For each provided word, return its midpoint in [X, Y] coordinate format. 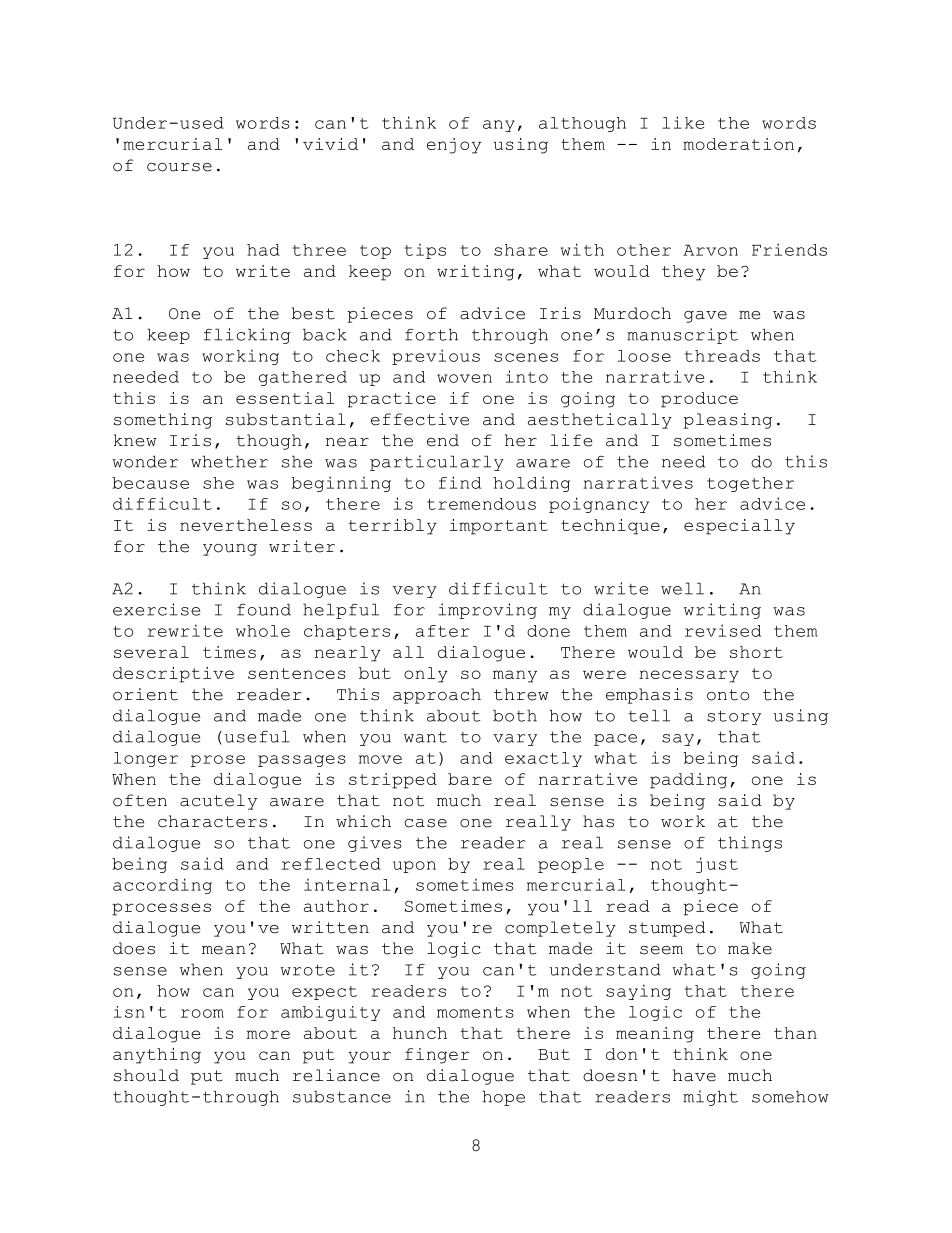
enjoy [454, 146]
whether [229, 461]
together [750, 484]
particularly [437, 463]
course [179, 167]
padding [688, 781]
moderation [738, 144]
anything [157, 1056]
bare [470, 779]
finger [437, 1056]
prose [218, 761]
